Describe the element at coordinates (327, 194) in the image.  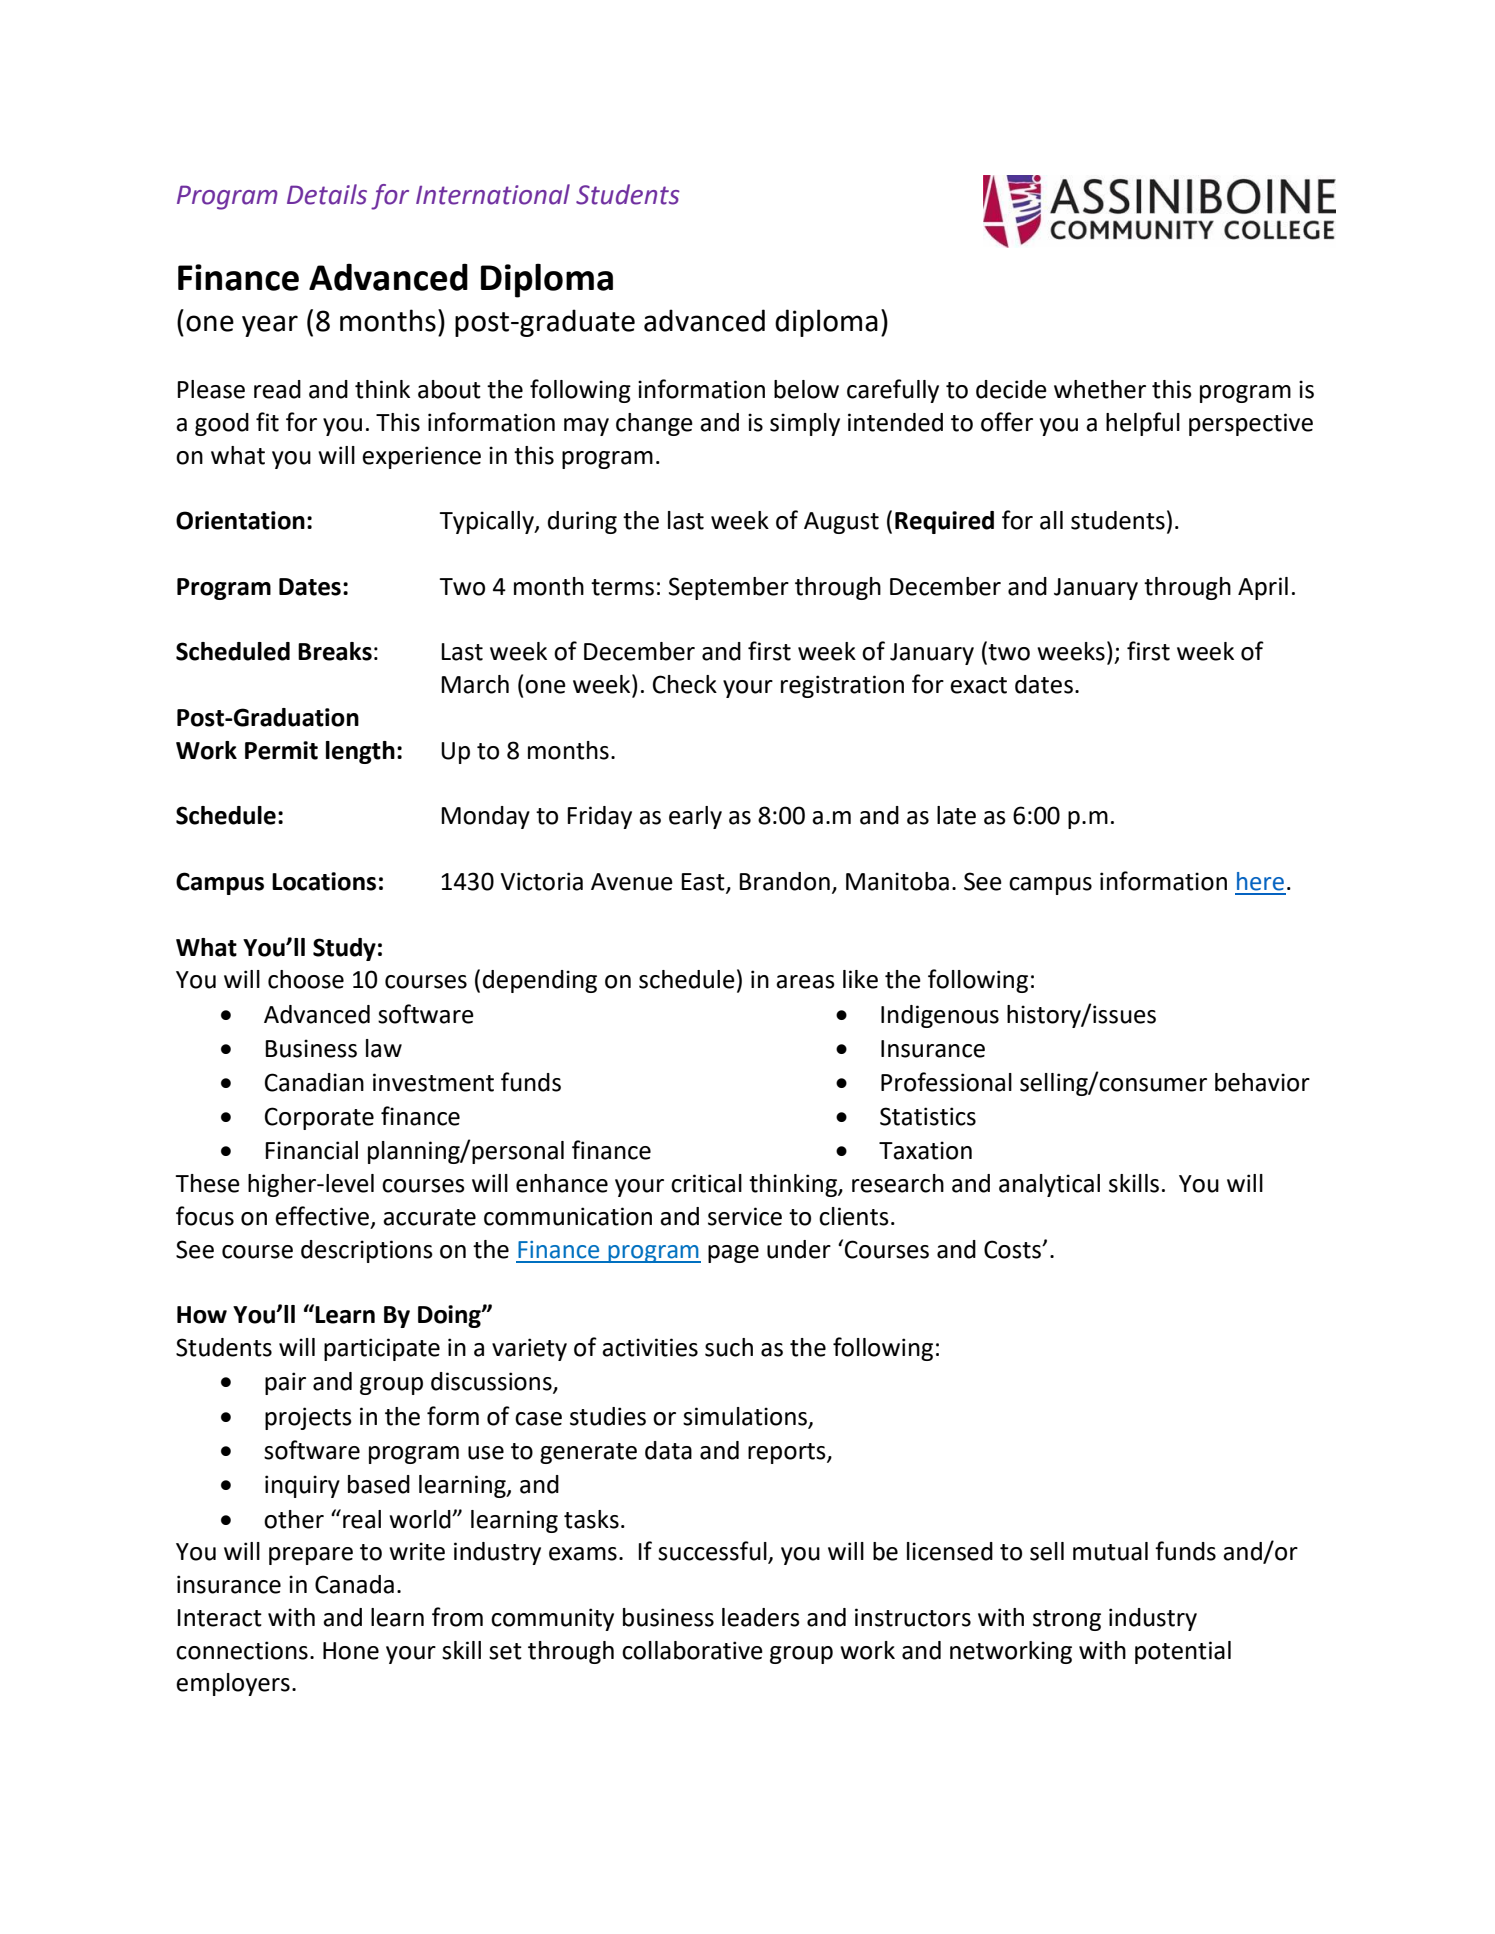
I see `Details` at that location.
